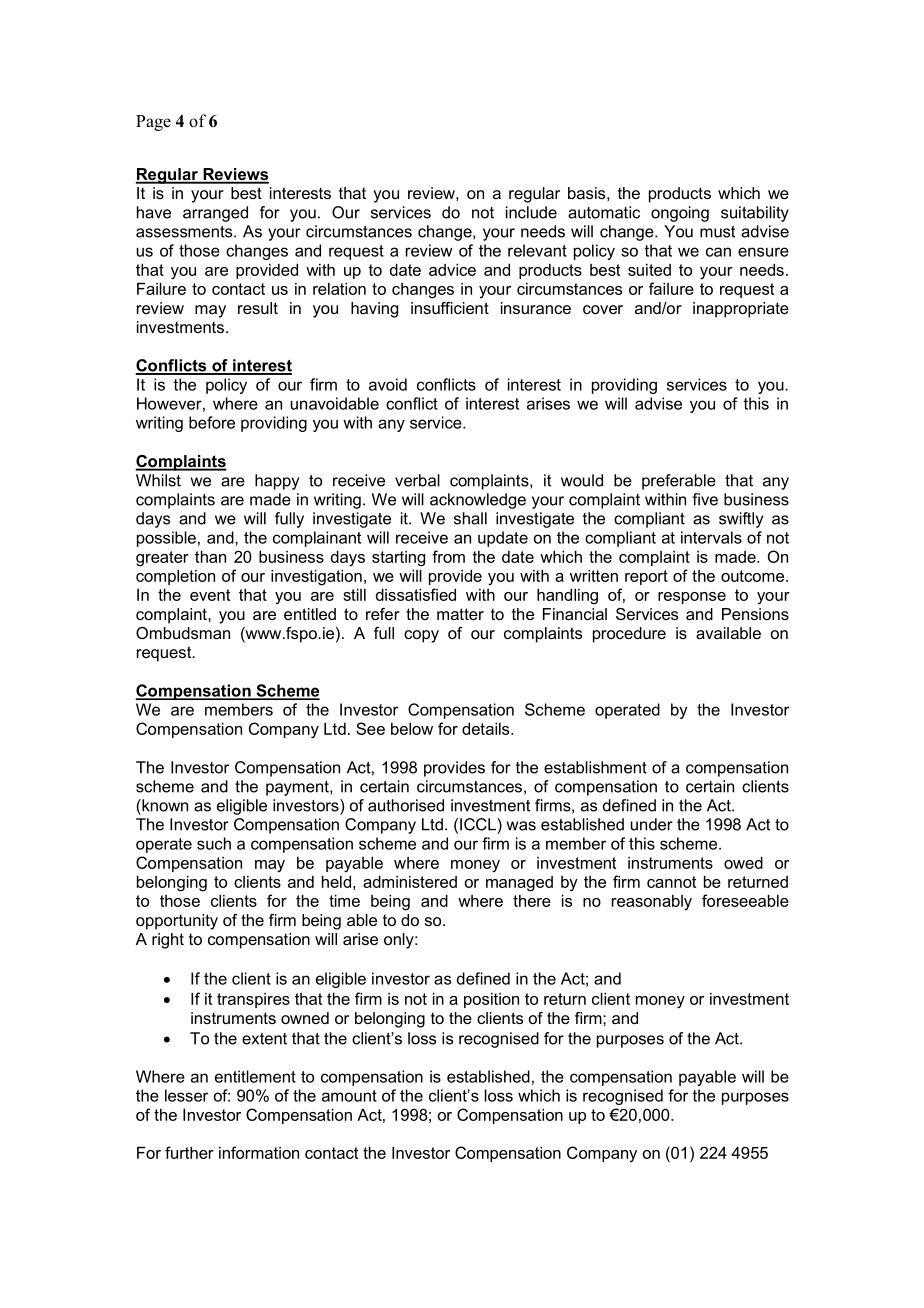 The width and height of the screenshot is (924, 1308). I want to click on arranged, so click(215, 214).
